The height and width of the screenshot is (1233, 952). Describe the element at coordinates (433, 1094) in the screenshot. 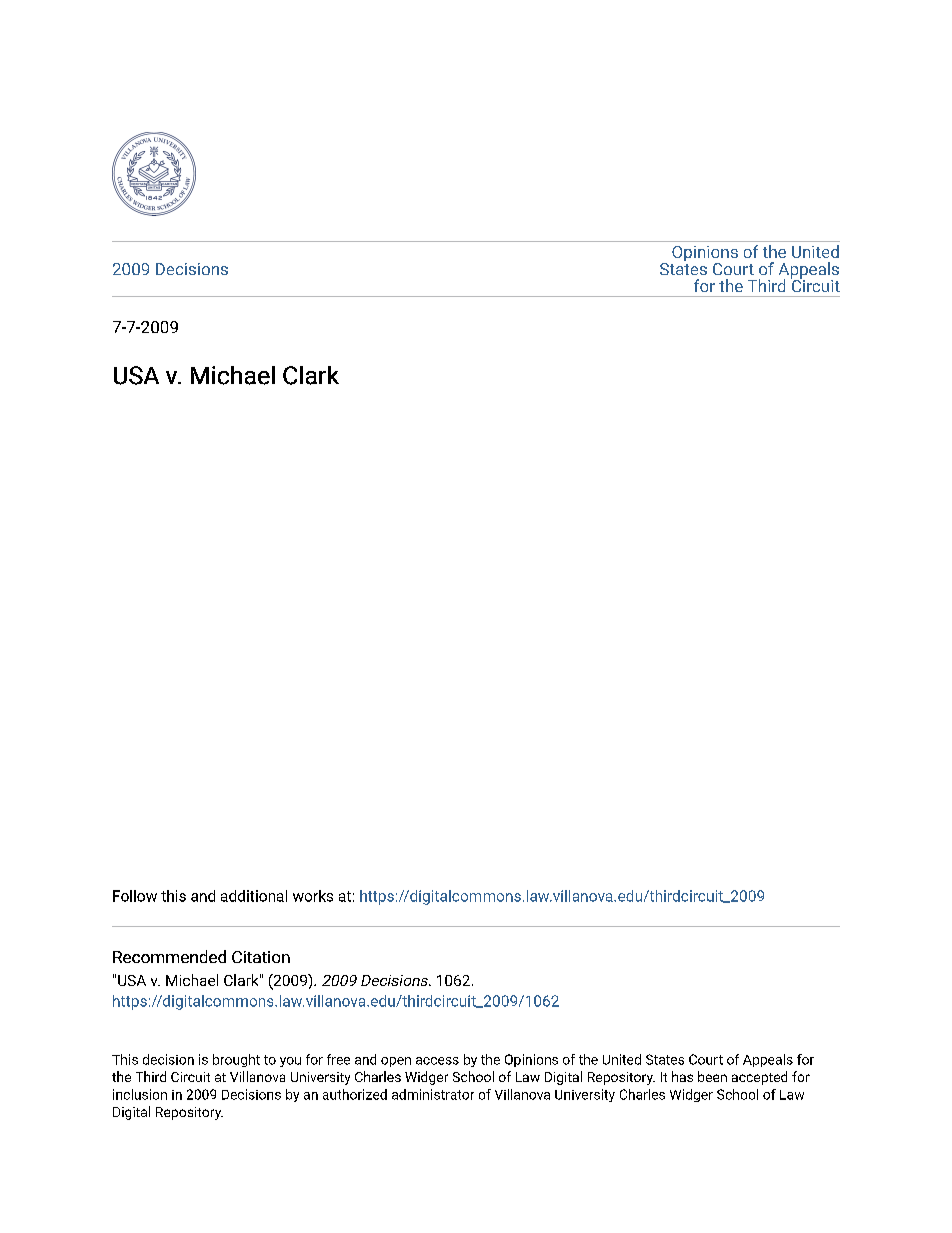

I see `administrator` at that location.
